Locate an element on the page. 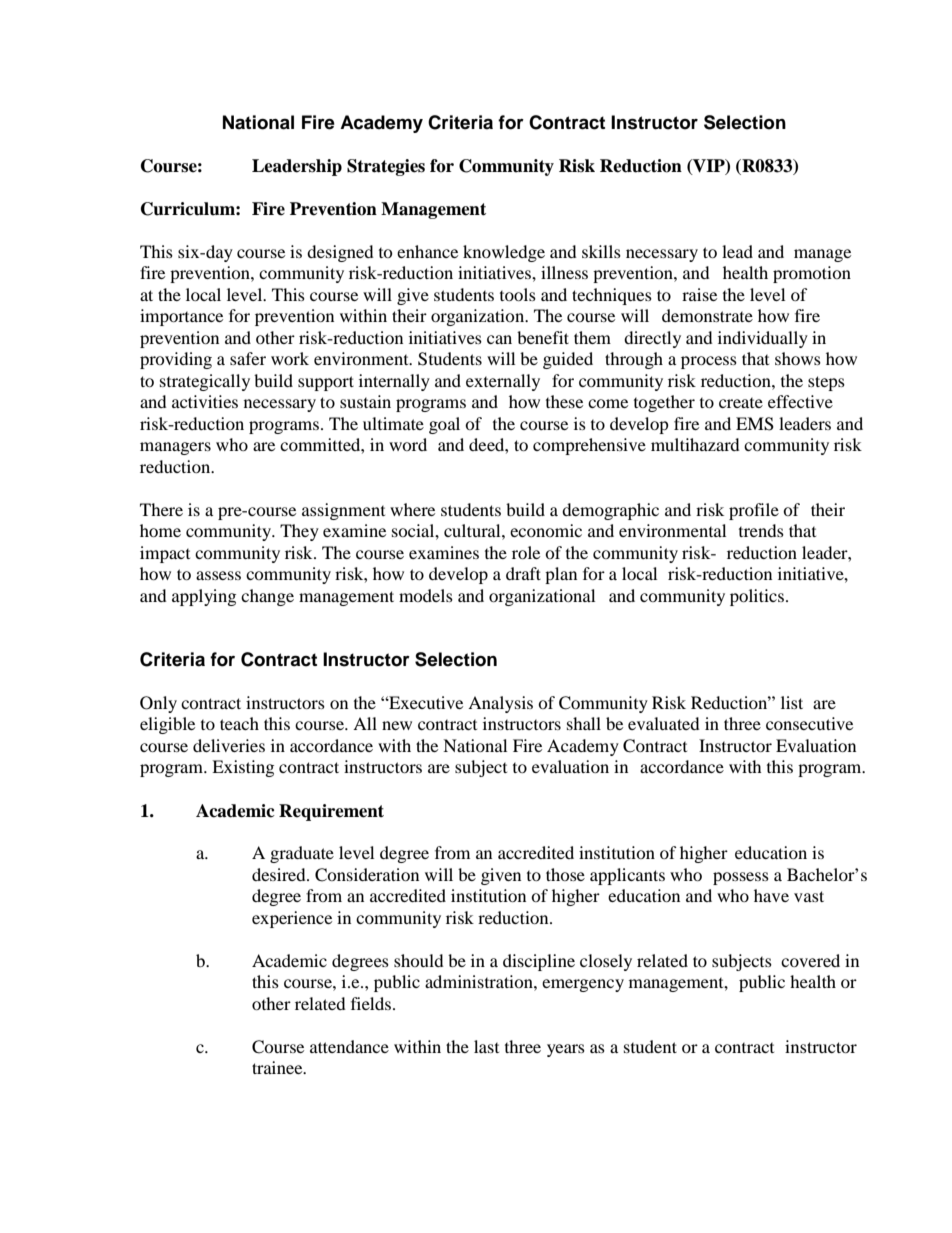  promotion is located at coordinates (812, 274).
